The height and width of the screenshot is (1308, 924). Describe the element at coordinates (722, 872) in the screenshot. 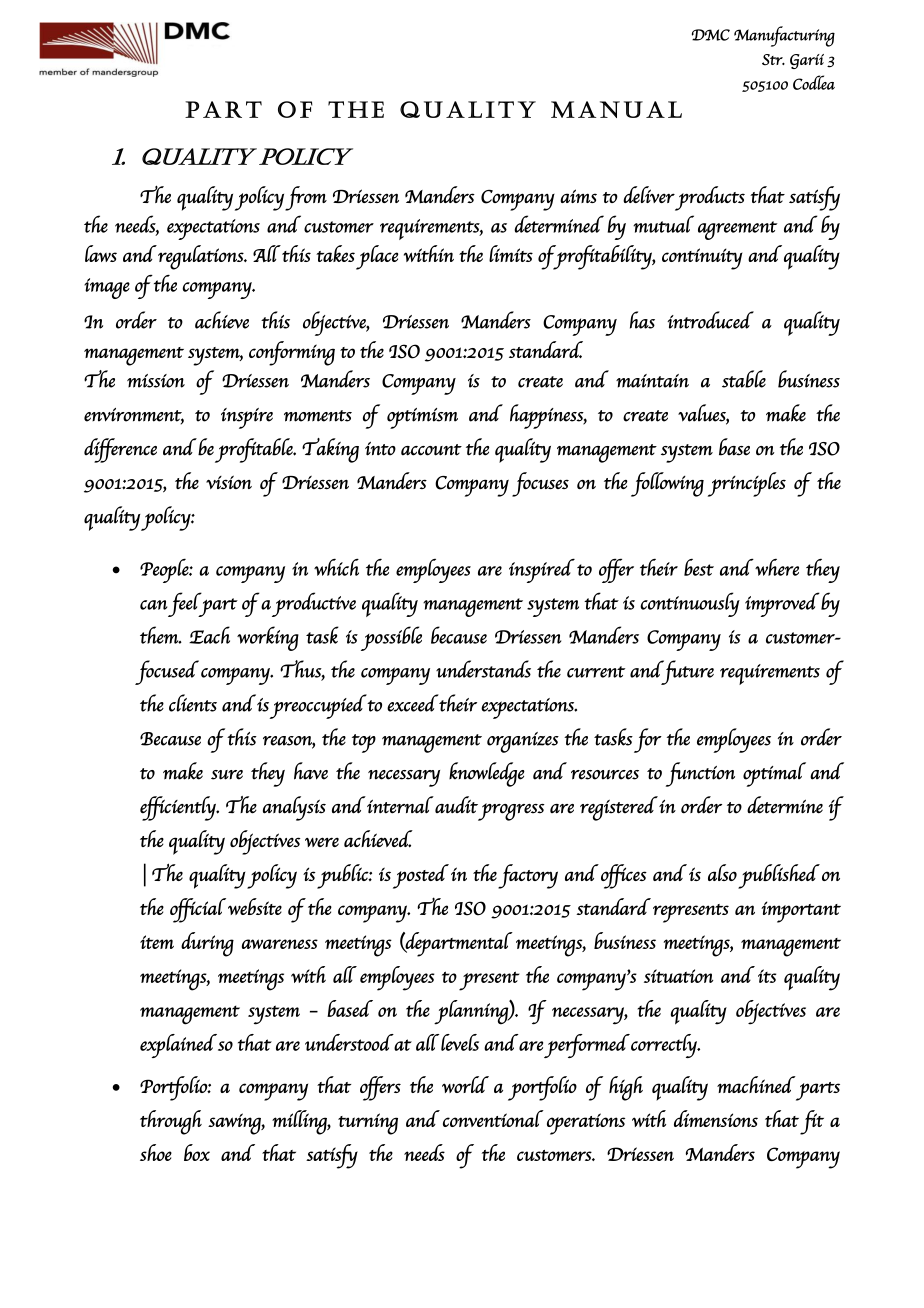

I see `also` at that location.
